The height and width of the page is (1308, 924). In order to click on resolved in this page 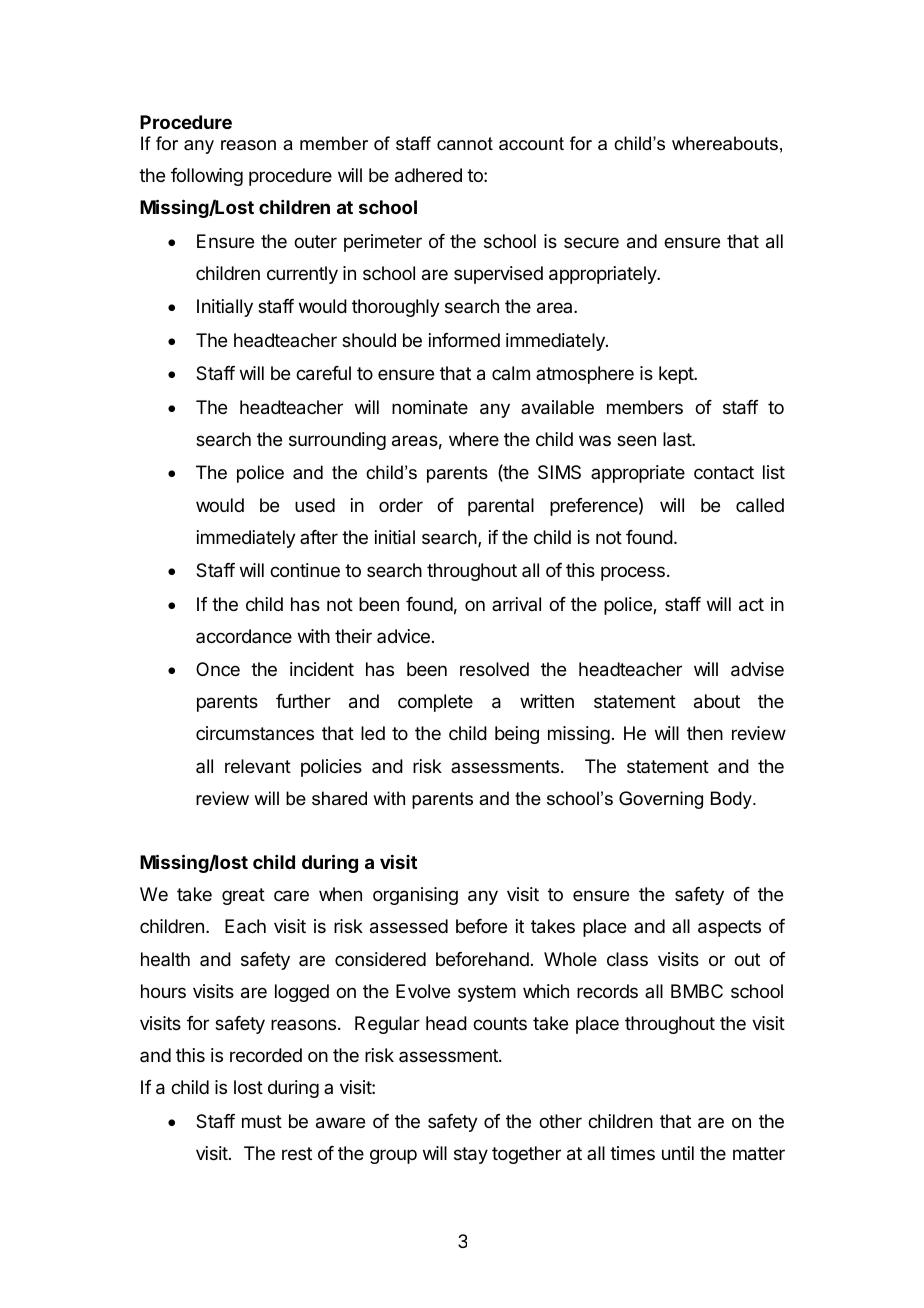, I will do `click(494, 669)`.
